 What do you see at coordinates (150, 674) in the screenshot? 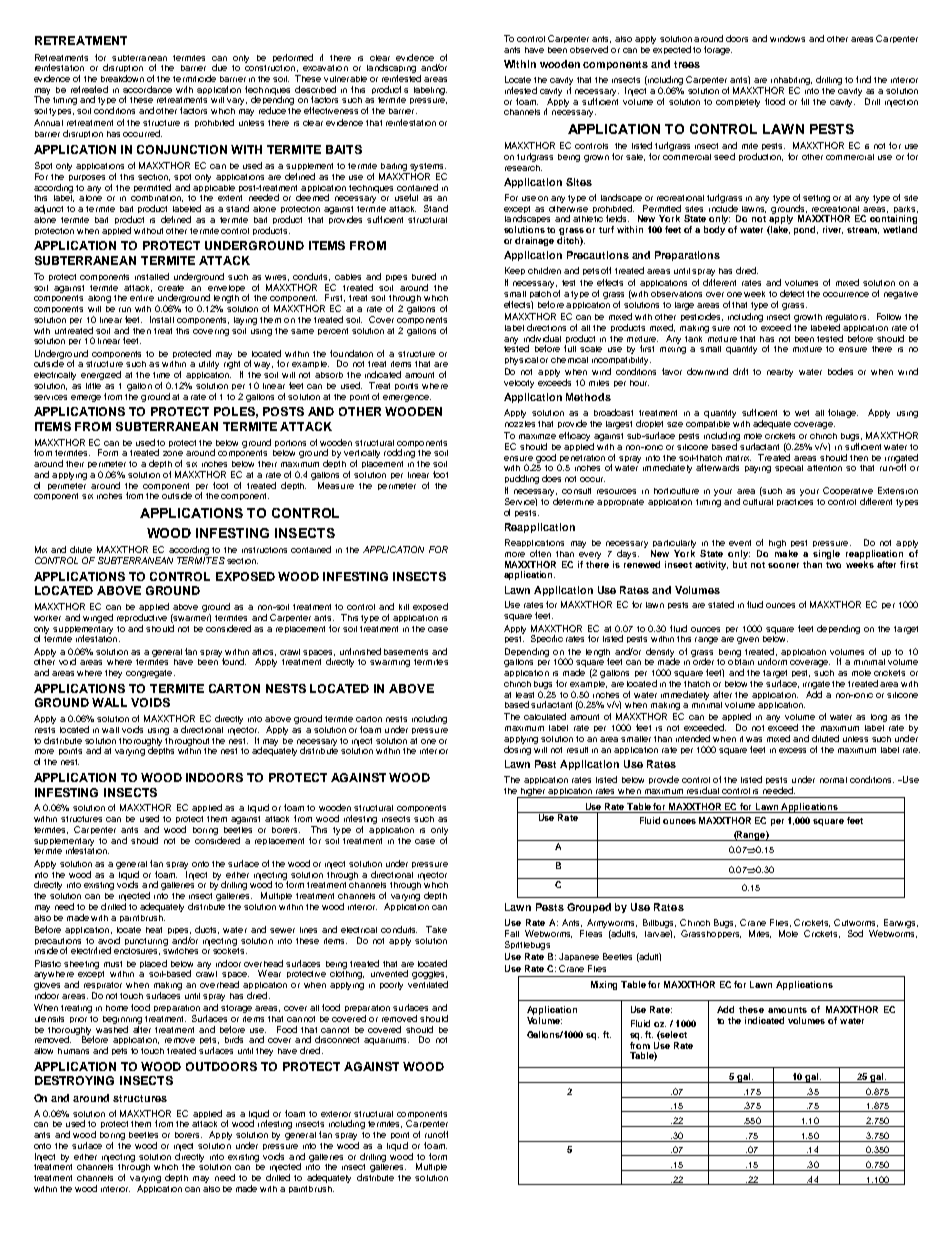
I see `congregate` at bounding box center [150, 674].
